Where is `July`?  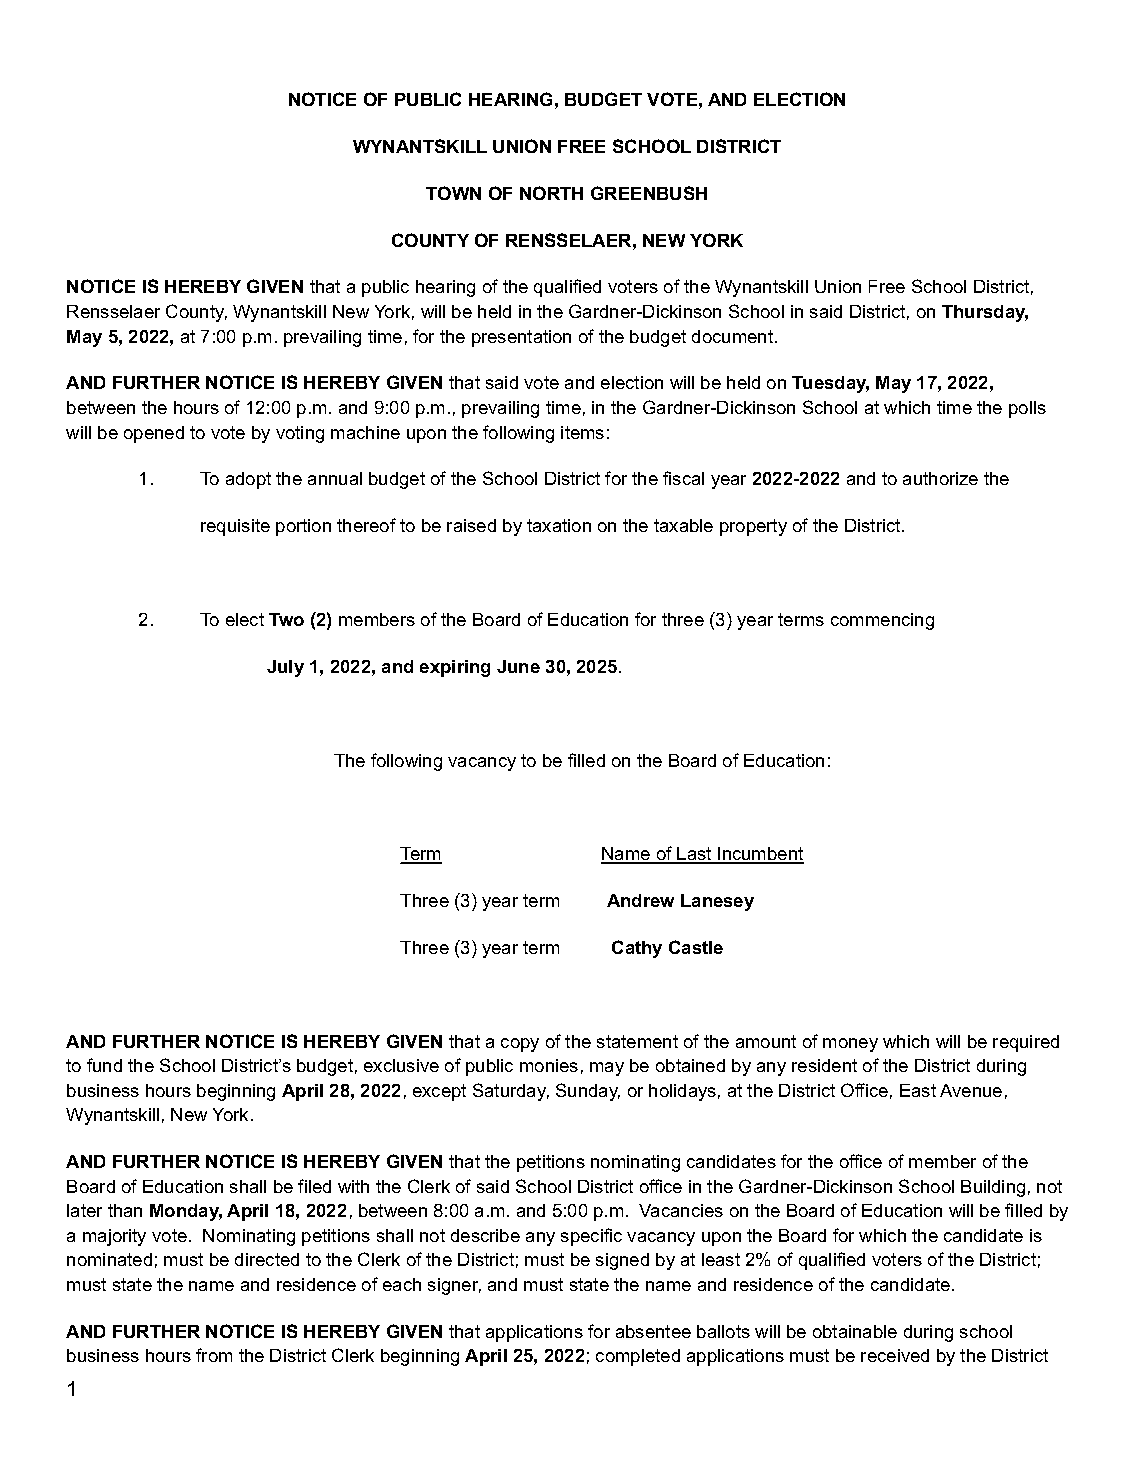
July is located at coordinates (285, 668).
